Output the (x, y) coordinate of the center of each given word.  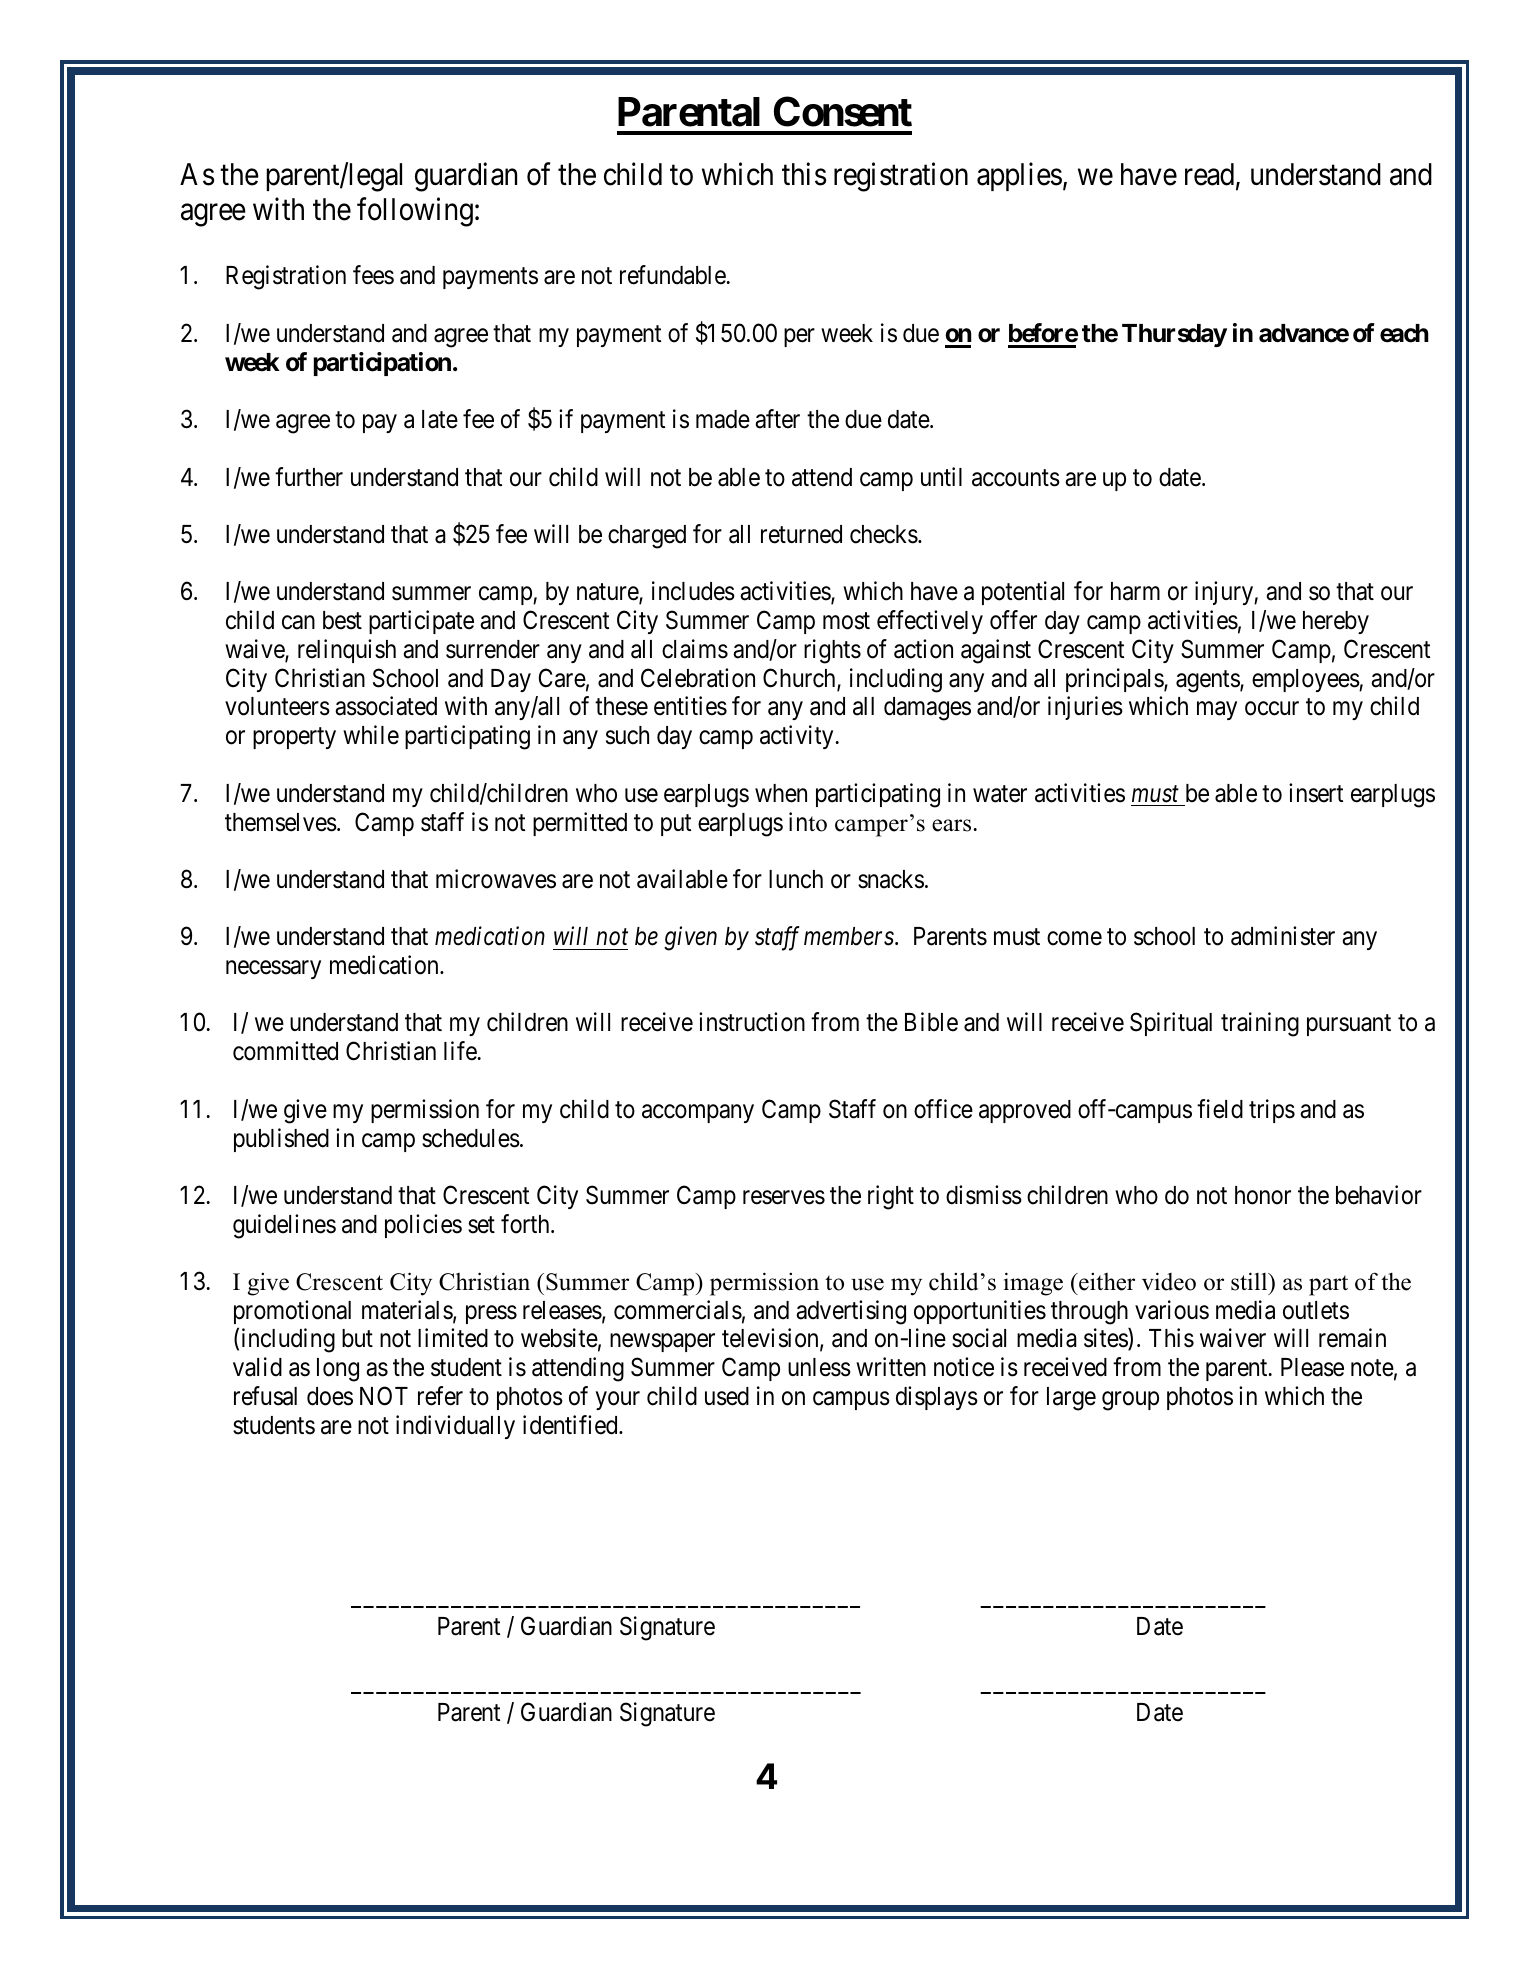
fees (373, 275)
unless (819, 1367)
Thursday (1174, 335)
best (342, 620)
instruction (752, 1022)
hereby (1336, 622)
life (460, 1051)
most (846, 621)
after (777, 419)
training (1260, 1024)
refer (440, 1396)
